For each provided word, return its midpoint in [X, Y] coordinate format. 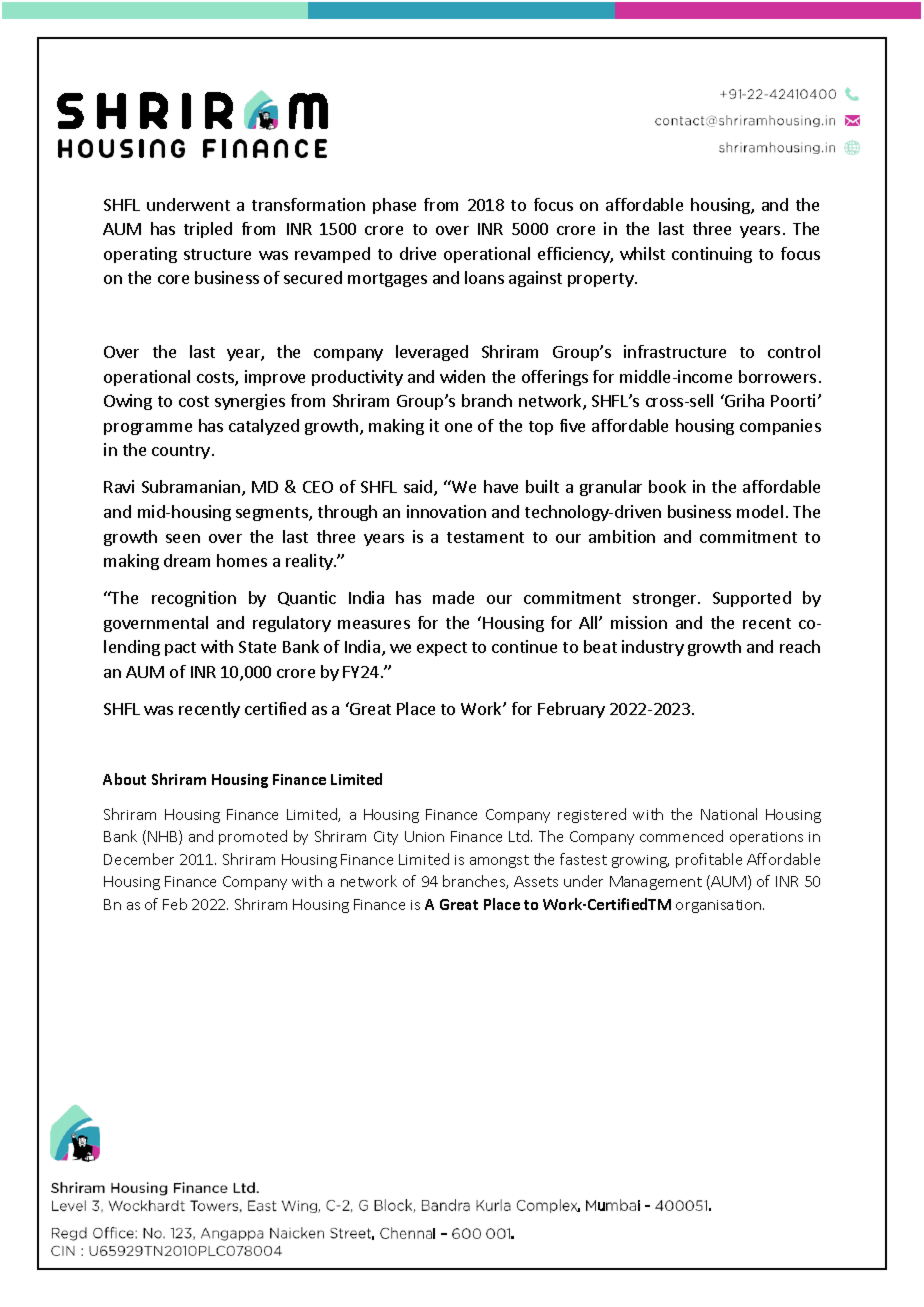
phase [394, 206]
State [257, 647]
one [458, 427]
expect [442, 649]
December [139, 859]
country [181, 452]
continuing [712, 255]
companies [780, 427]
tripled [208, 230]
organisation [720, 906]
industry [653, 648]
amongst [499, 861]
